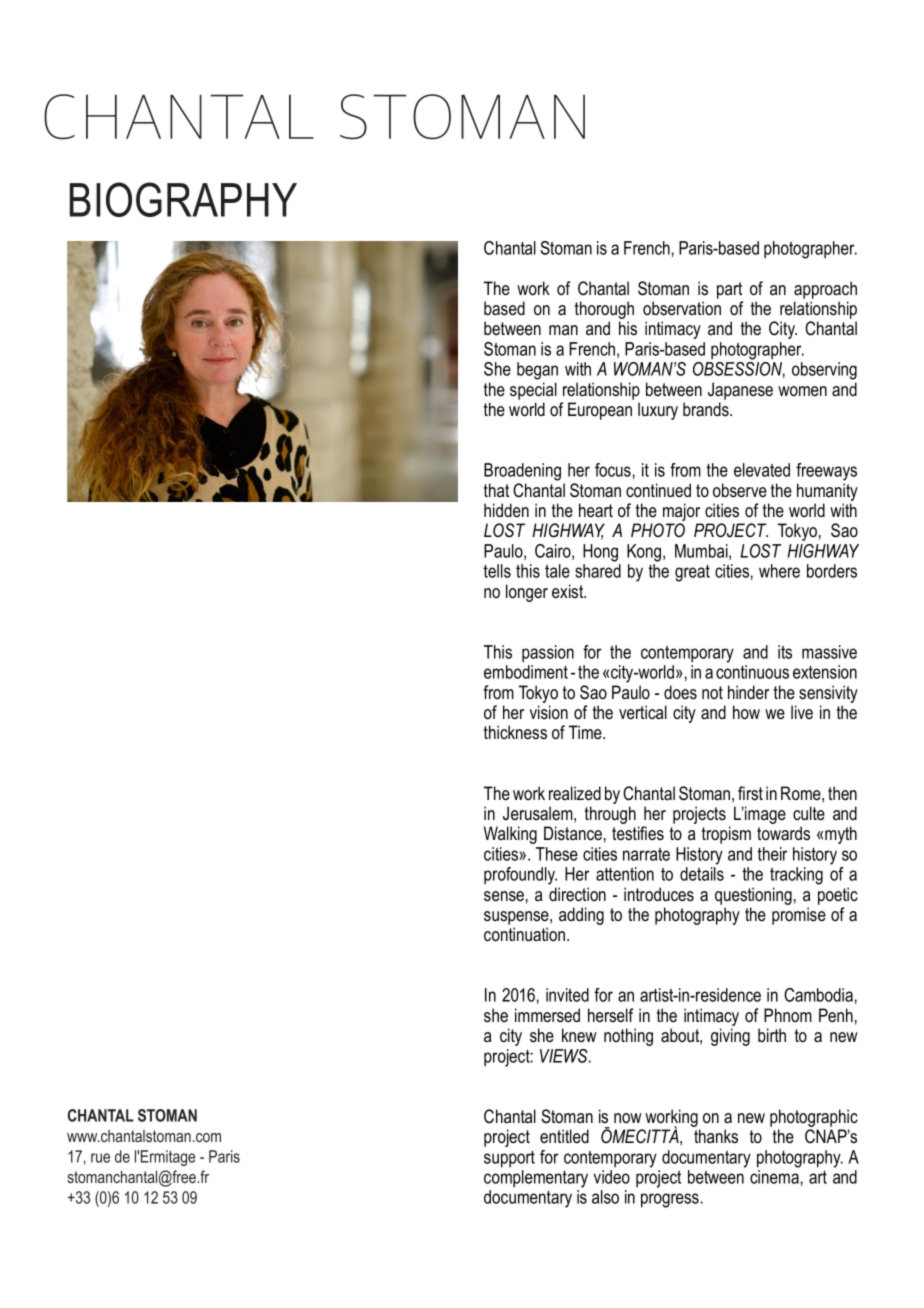  Describe the element at coordinates (522, 472) in the image. I see `Broadening` at that location.
